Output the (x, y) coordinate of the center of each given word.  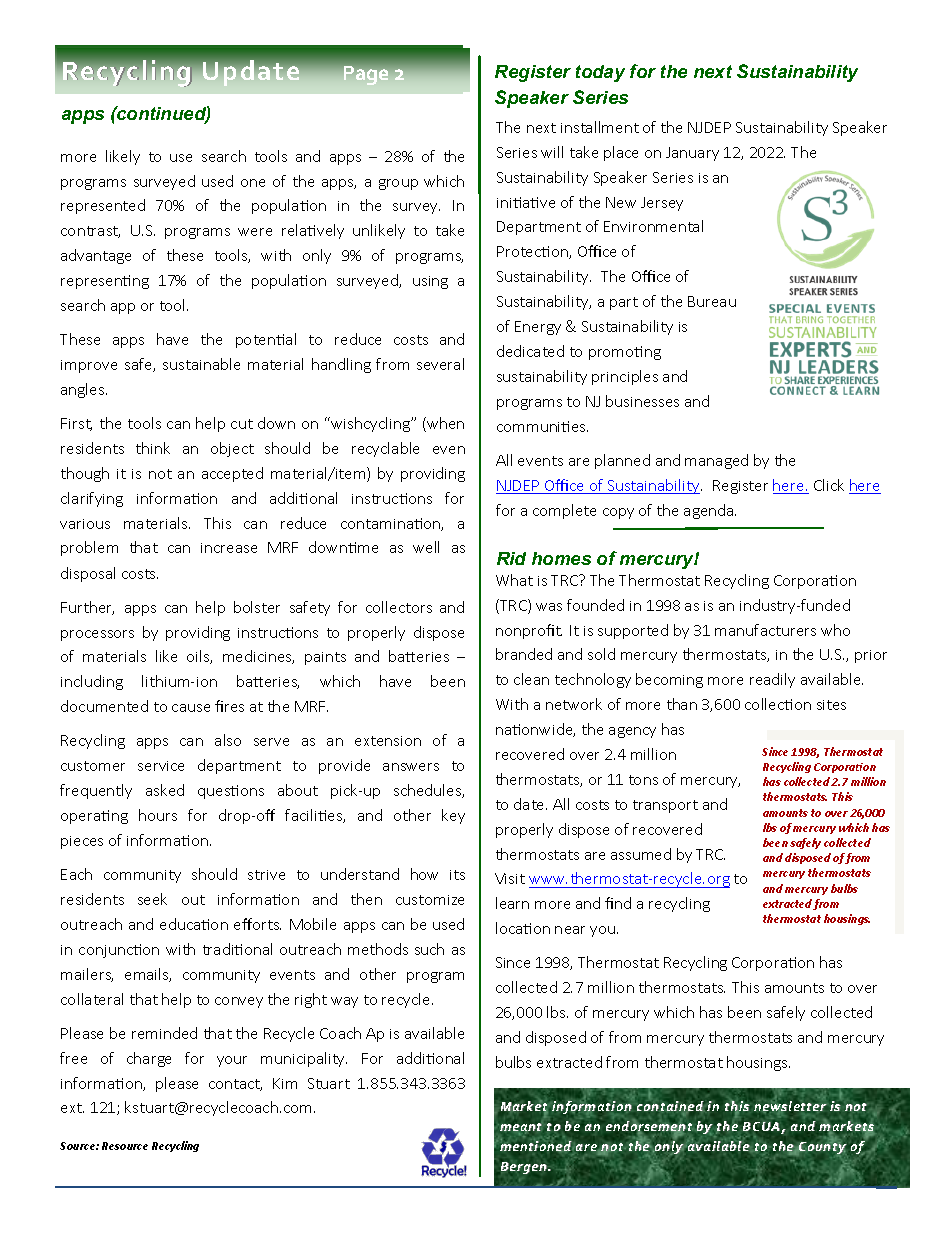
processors (97, 635)
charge (149, 1059)
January (692, 154)
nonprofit (529, 631)
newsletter (790, 1106)
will (552, 152)
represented (103, 206)
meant (521, 1128)
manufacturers (765, 630)
